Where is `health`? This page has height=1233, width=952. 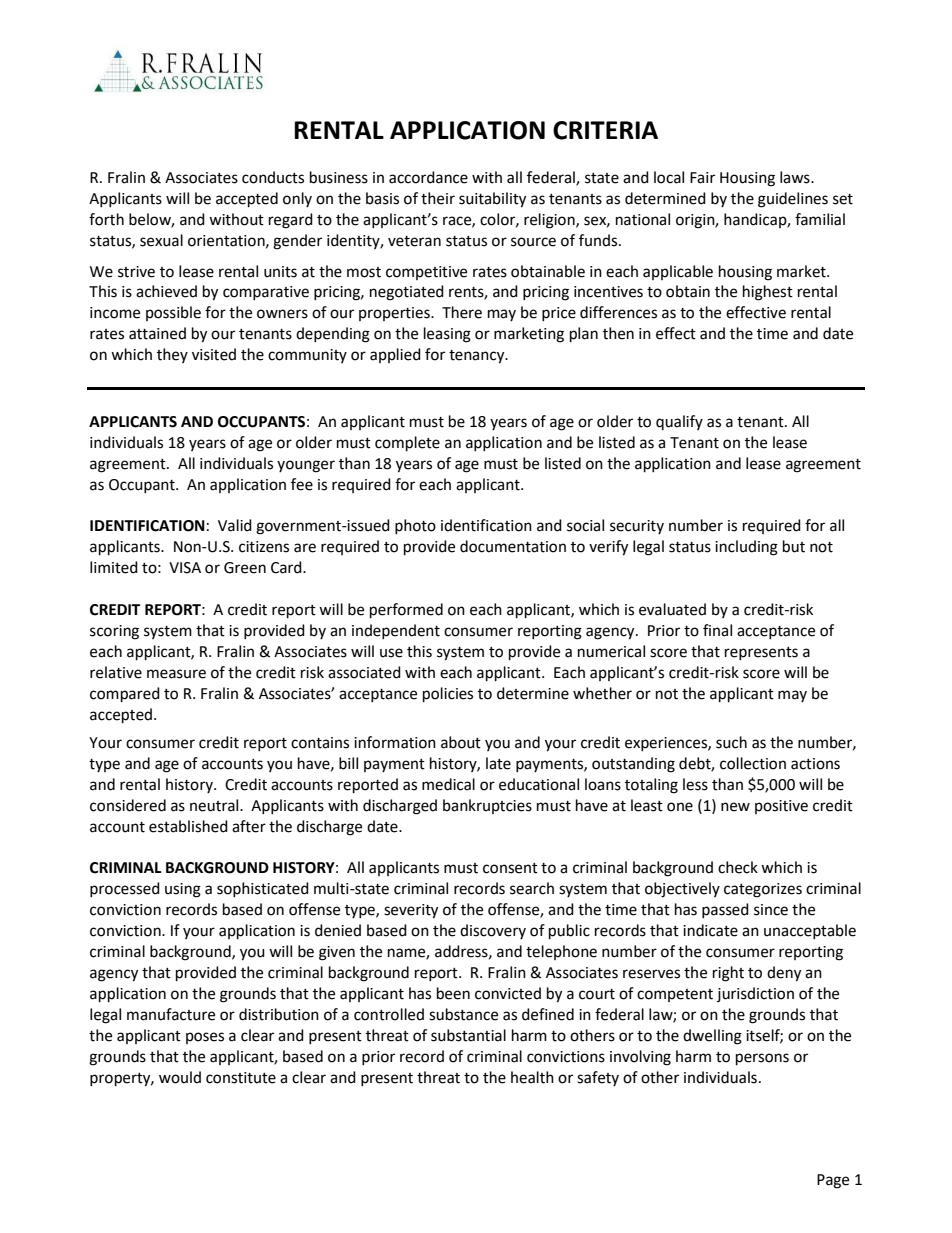
health is located at coordinates (532, 1077).
